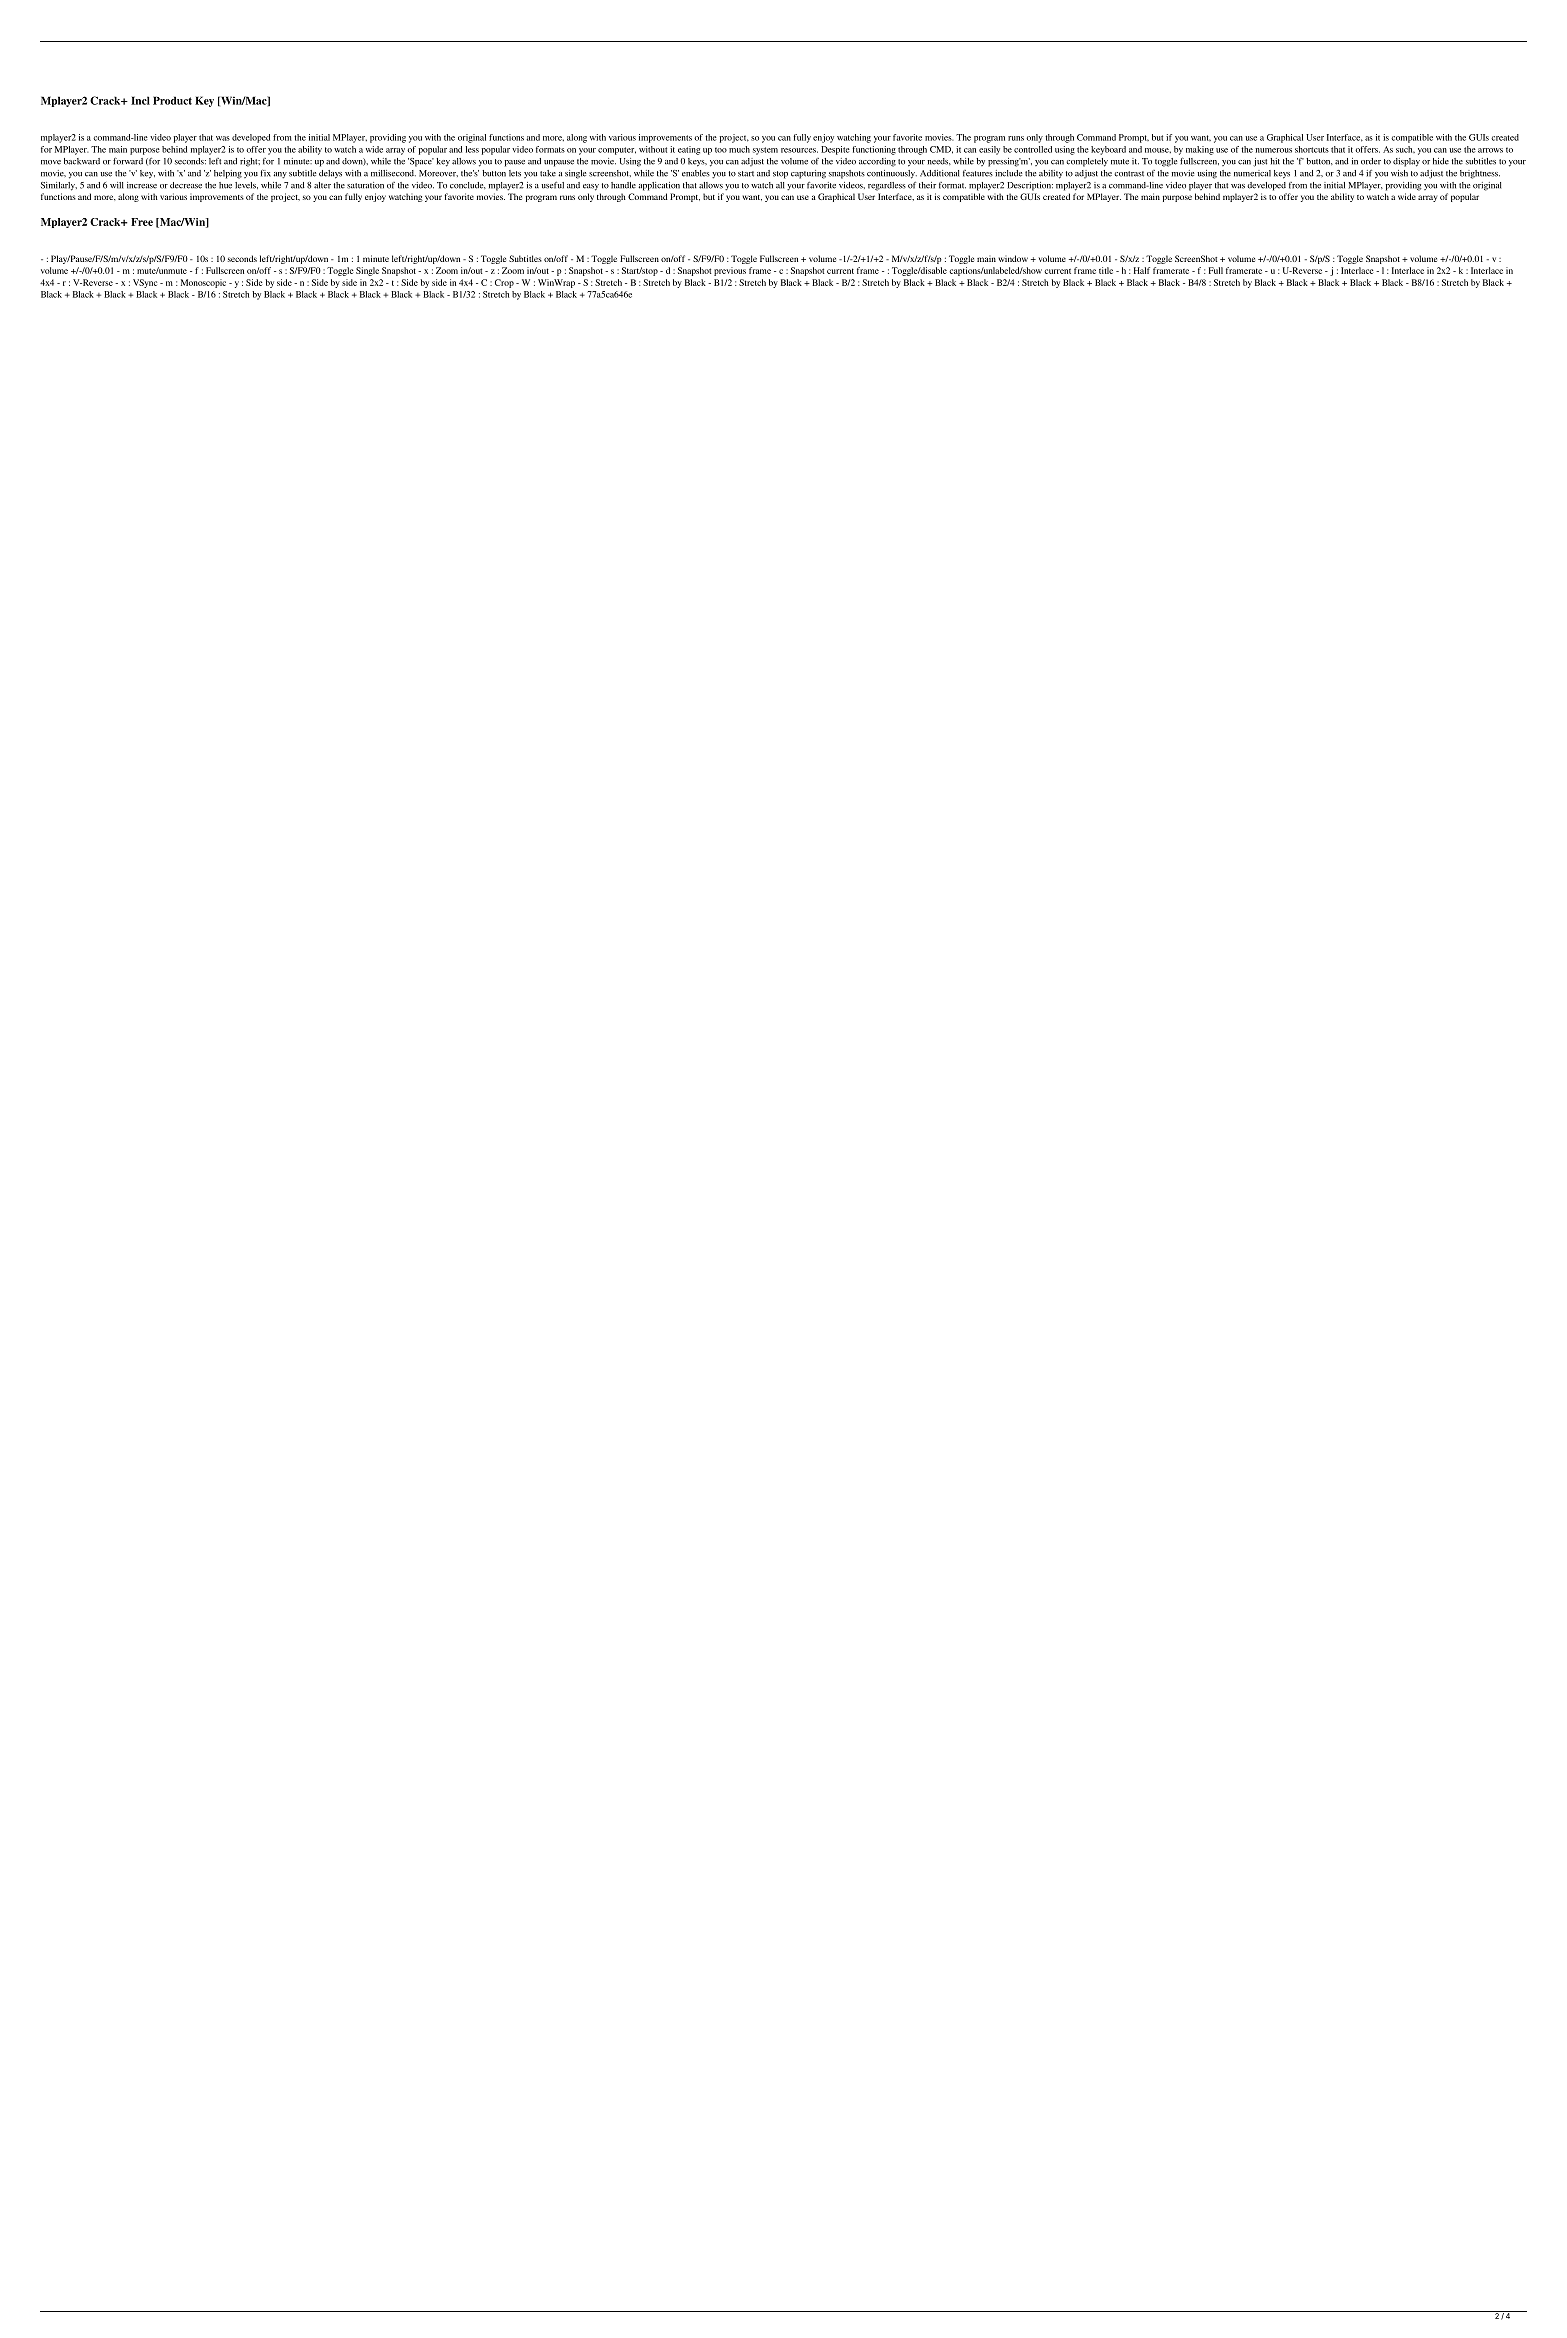 This image has height=2338, width=1567. I want to click on Product, so click(172, 100).
